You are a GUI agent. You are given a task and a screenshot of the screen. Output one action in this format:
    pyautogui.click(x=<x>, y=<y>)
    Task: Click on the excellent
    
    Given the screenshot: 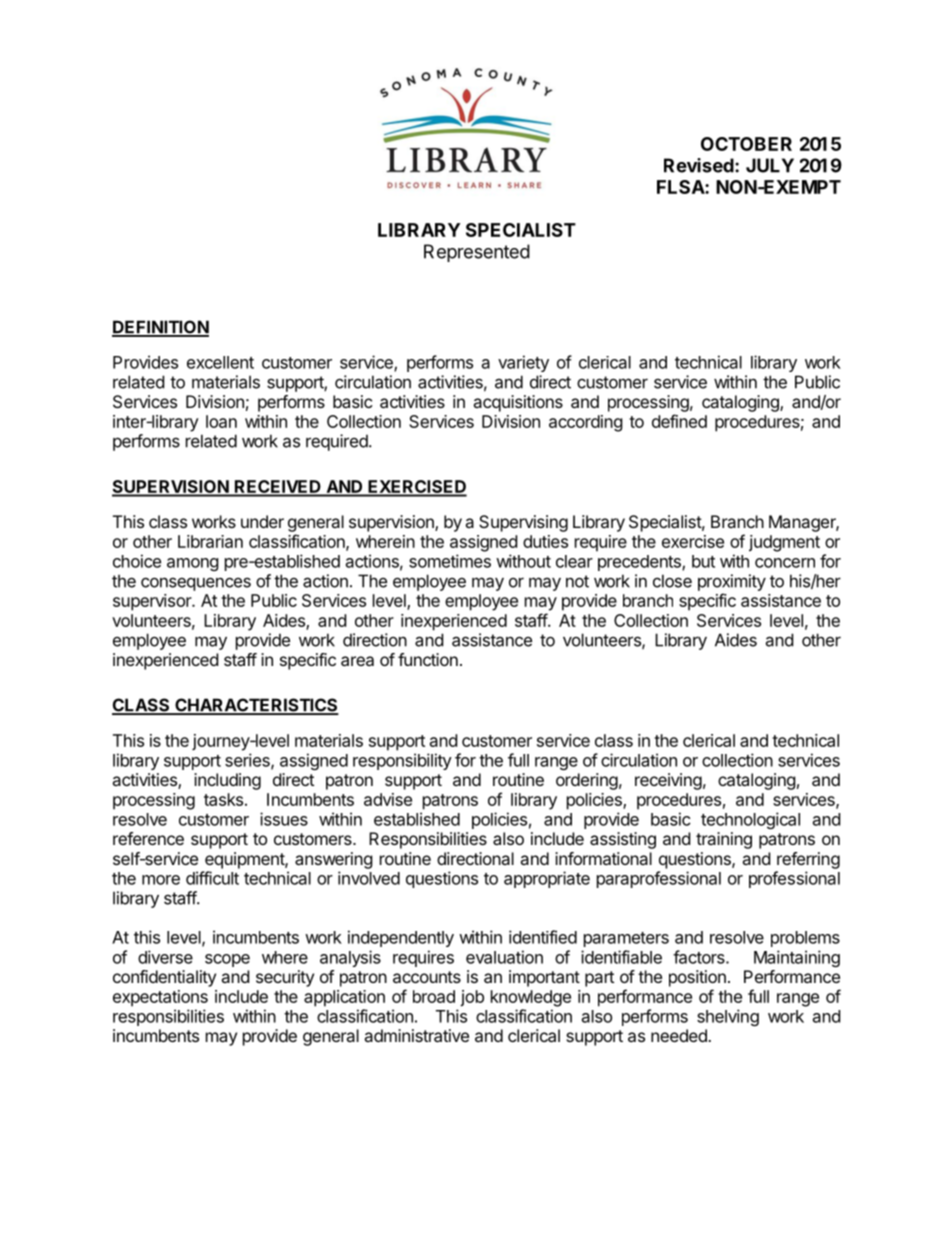 What is the action you would take?
    pyautogui.click(x=220, y=362)
